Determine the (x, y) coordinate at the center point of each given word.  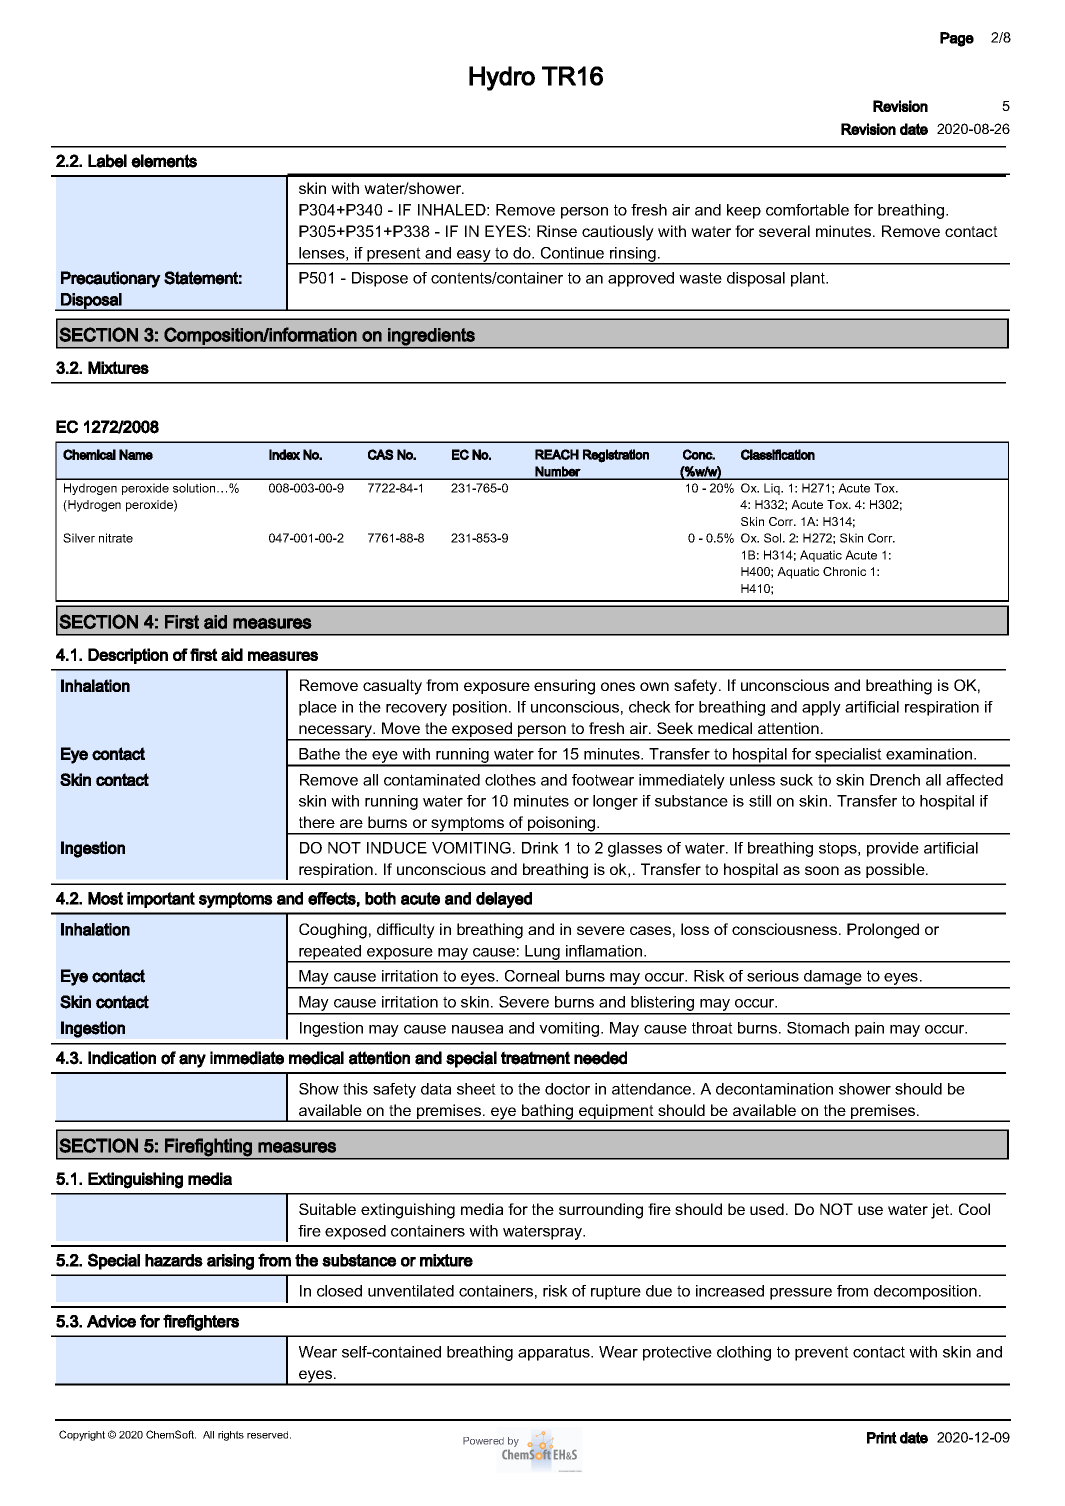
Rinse (557, 231)
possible (896, 870)
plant (809, 279)
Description (128, 656)
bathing (547, 1113)
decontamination (774, 1089)
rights (231, 1436)
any (192, 1061)
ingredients (431, 337)
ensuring (564, 687)
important (161, 900)
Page (957, 39)
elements (164, 161)
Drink (540, 848)
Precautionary (111, 279)
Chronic (844, 571)
